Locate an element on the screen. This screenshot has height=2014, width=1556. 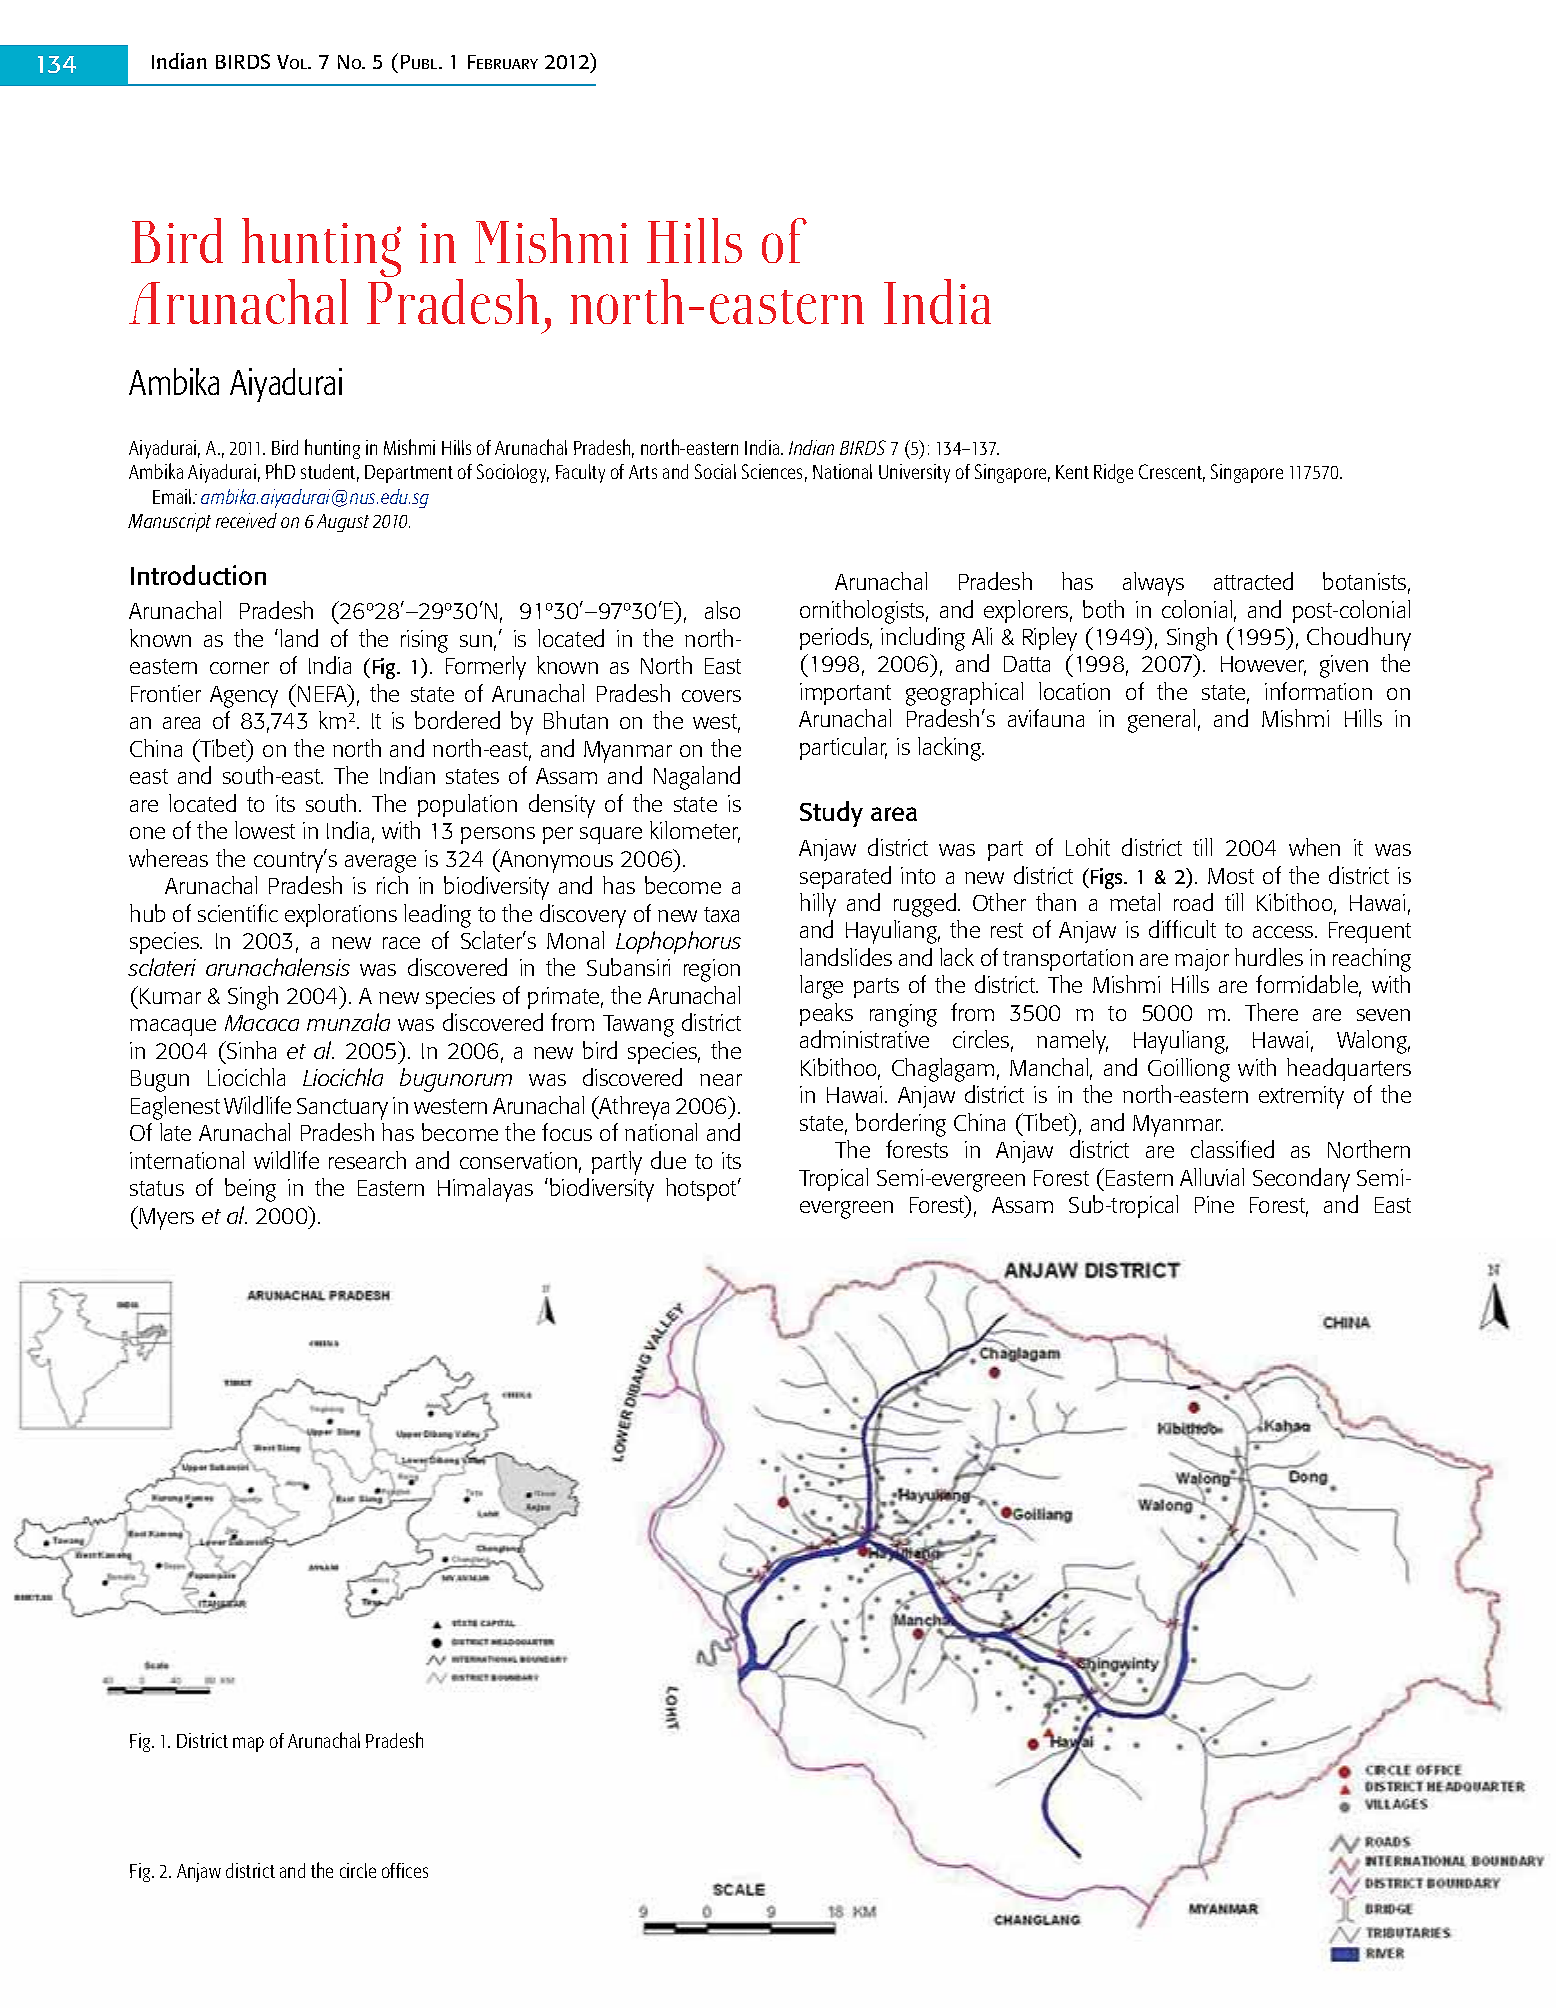
due is located at coordinates (668, 1160).
